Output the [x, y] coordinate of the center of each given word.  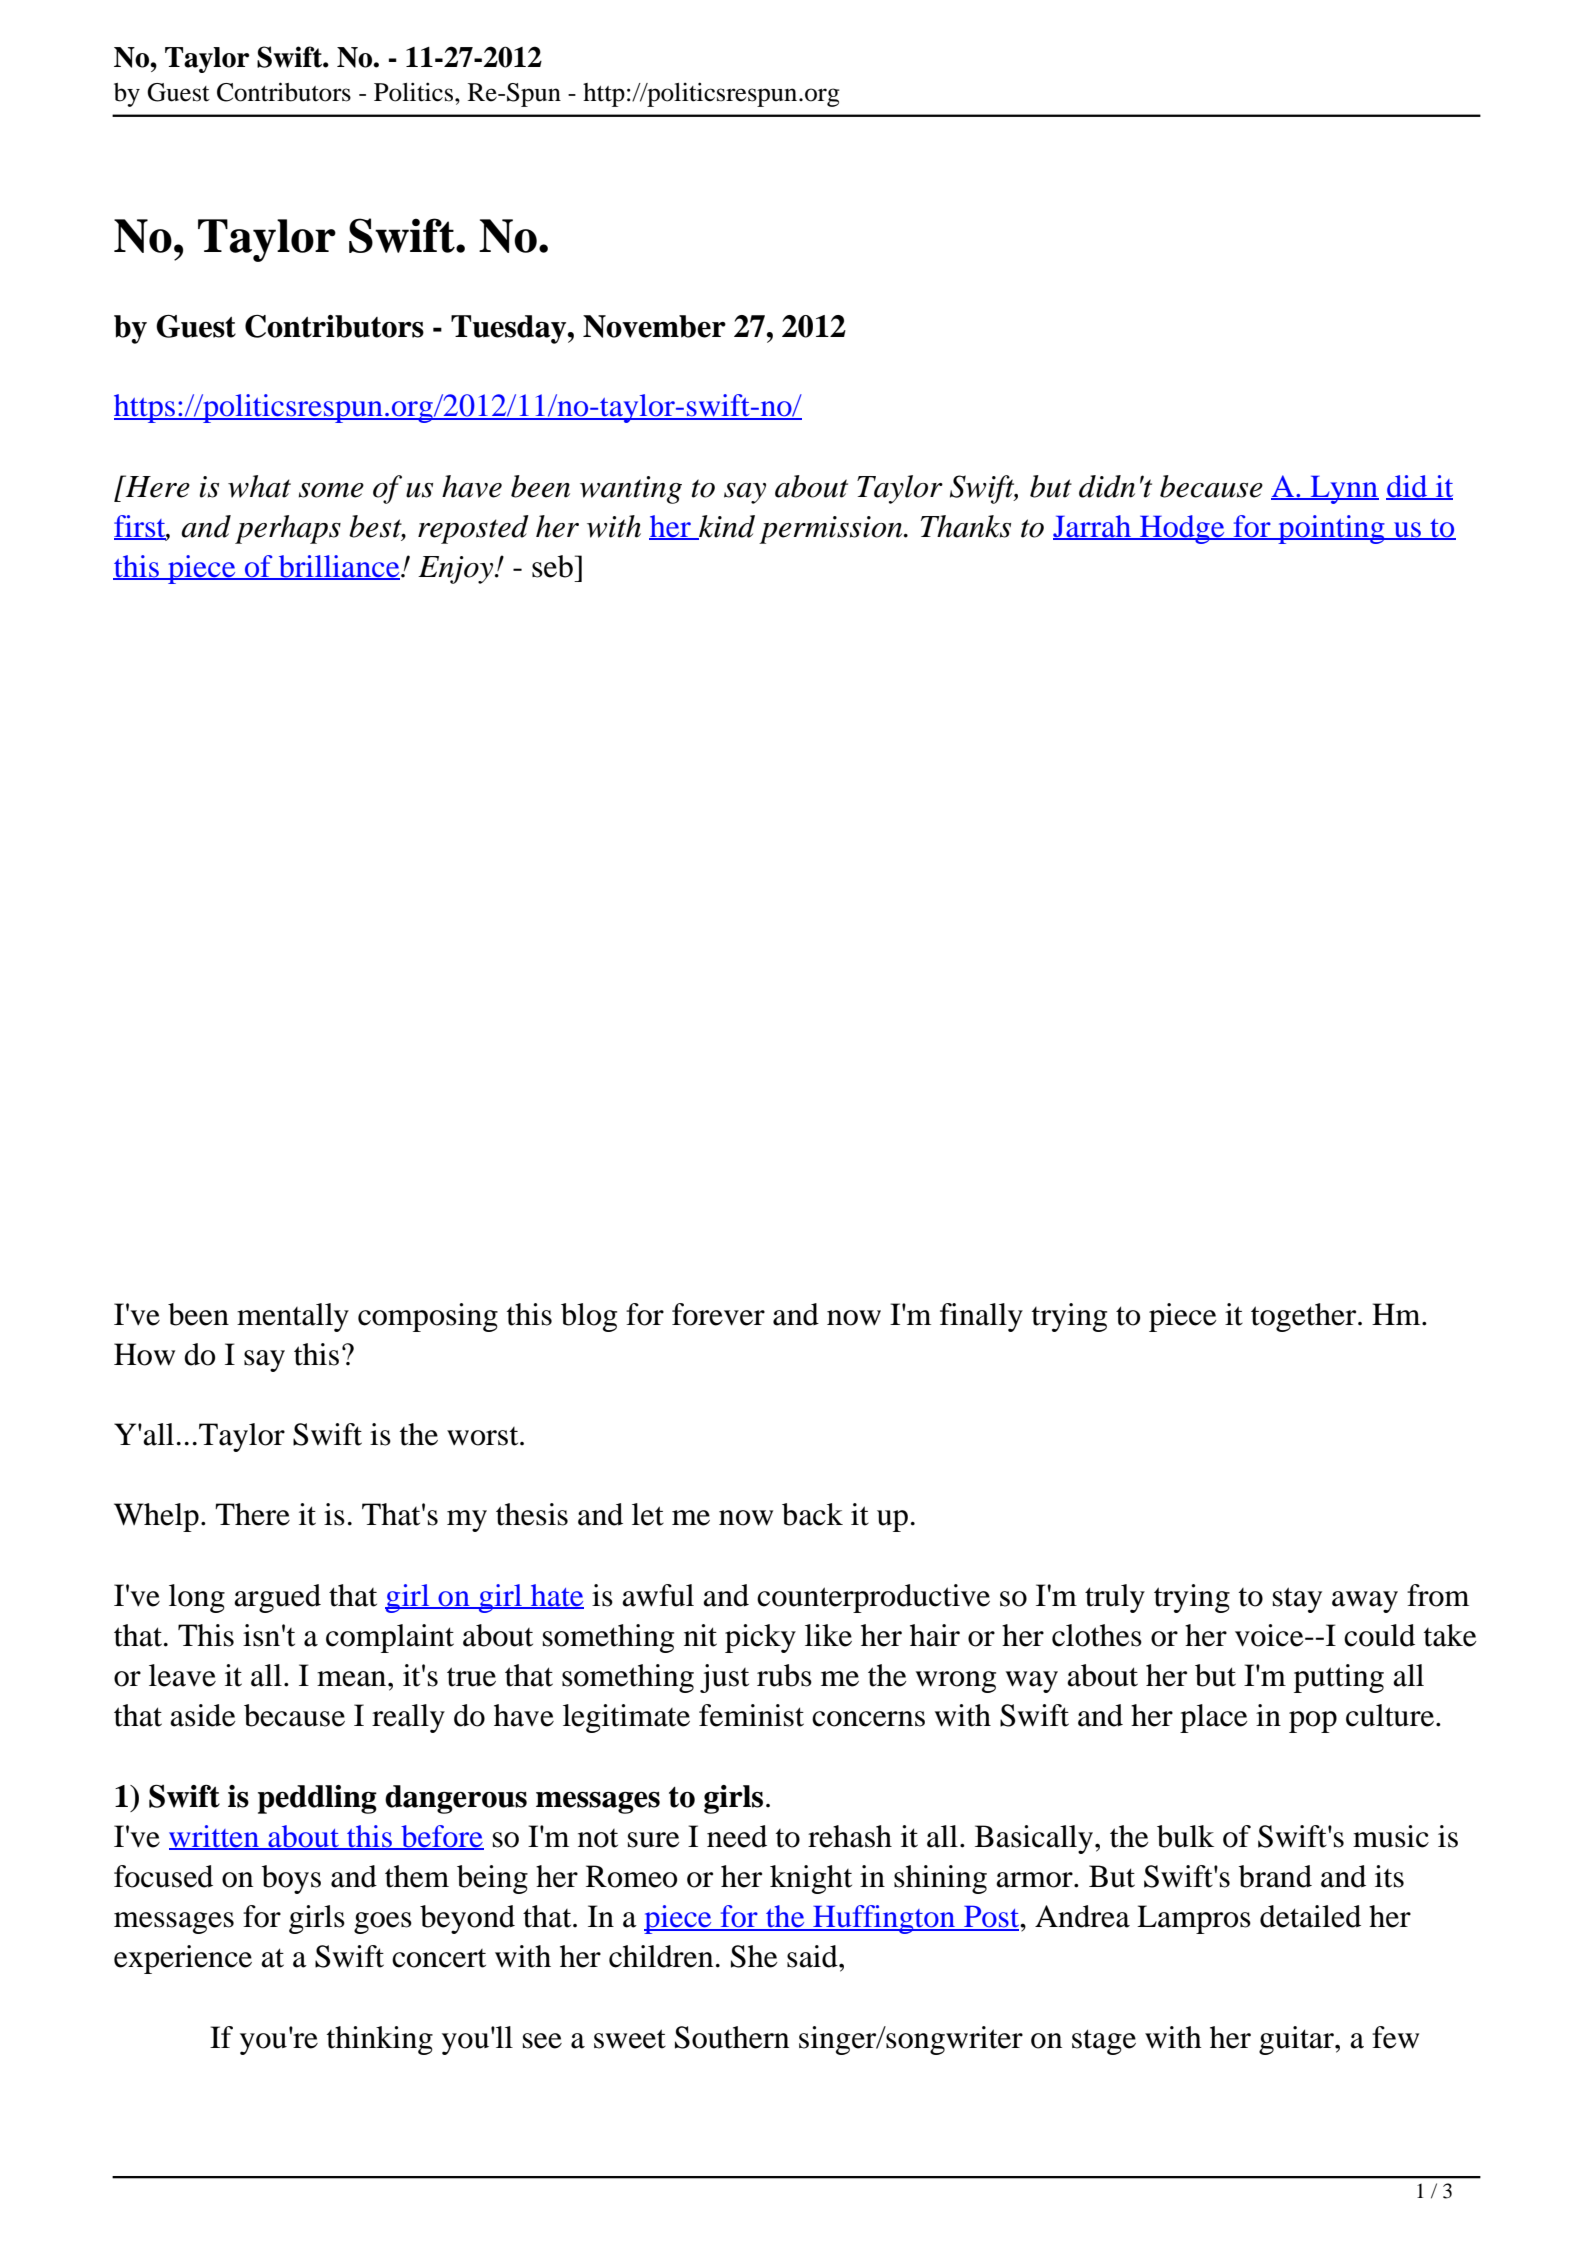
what [259, 486]
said [813, 1956]
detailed [1310, 1916]
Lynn [1344, 489]
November [654, 326]
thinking [380, 2040]
